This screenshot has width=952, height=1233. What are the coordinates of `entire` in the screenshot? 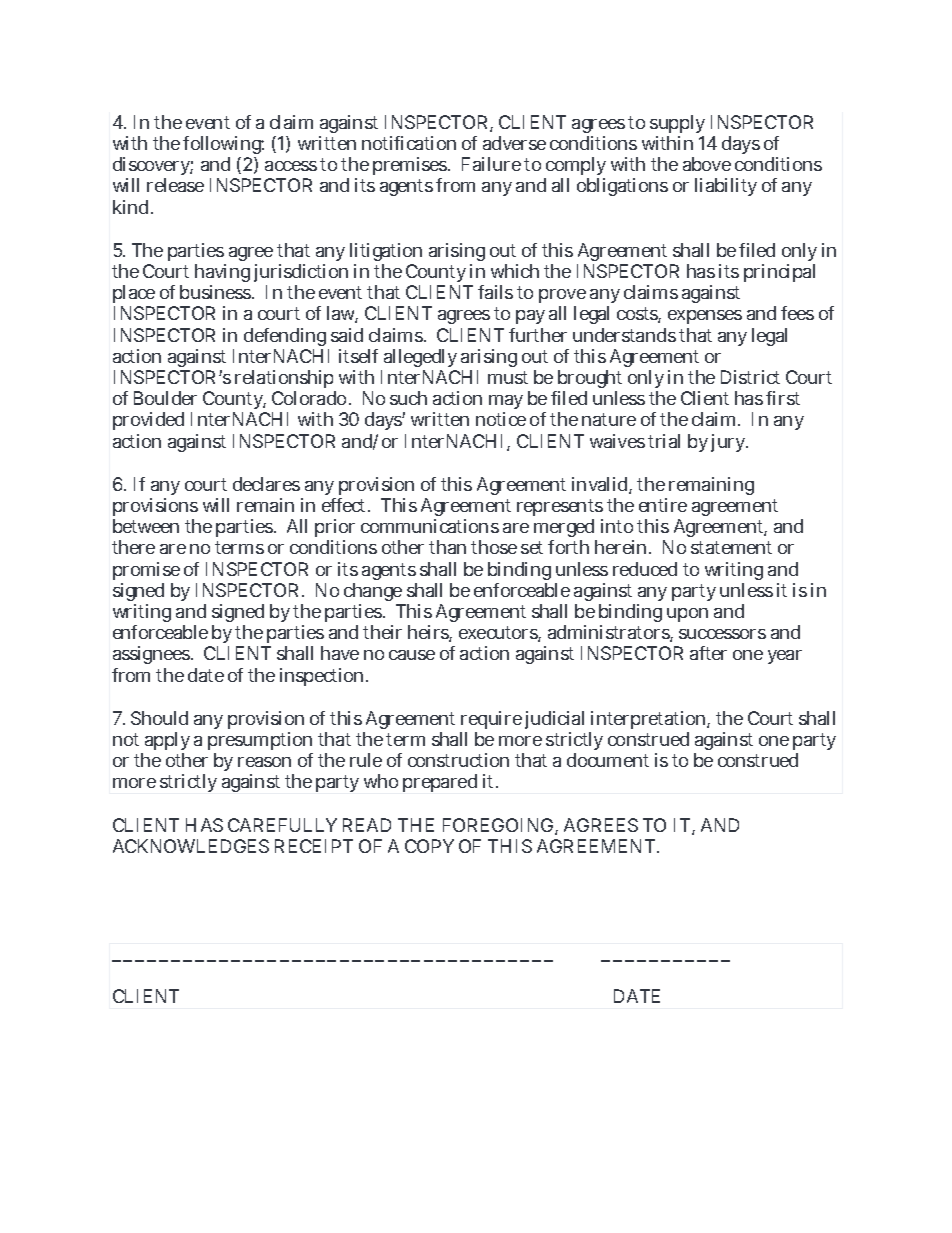 It's located at (663, 505).
